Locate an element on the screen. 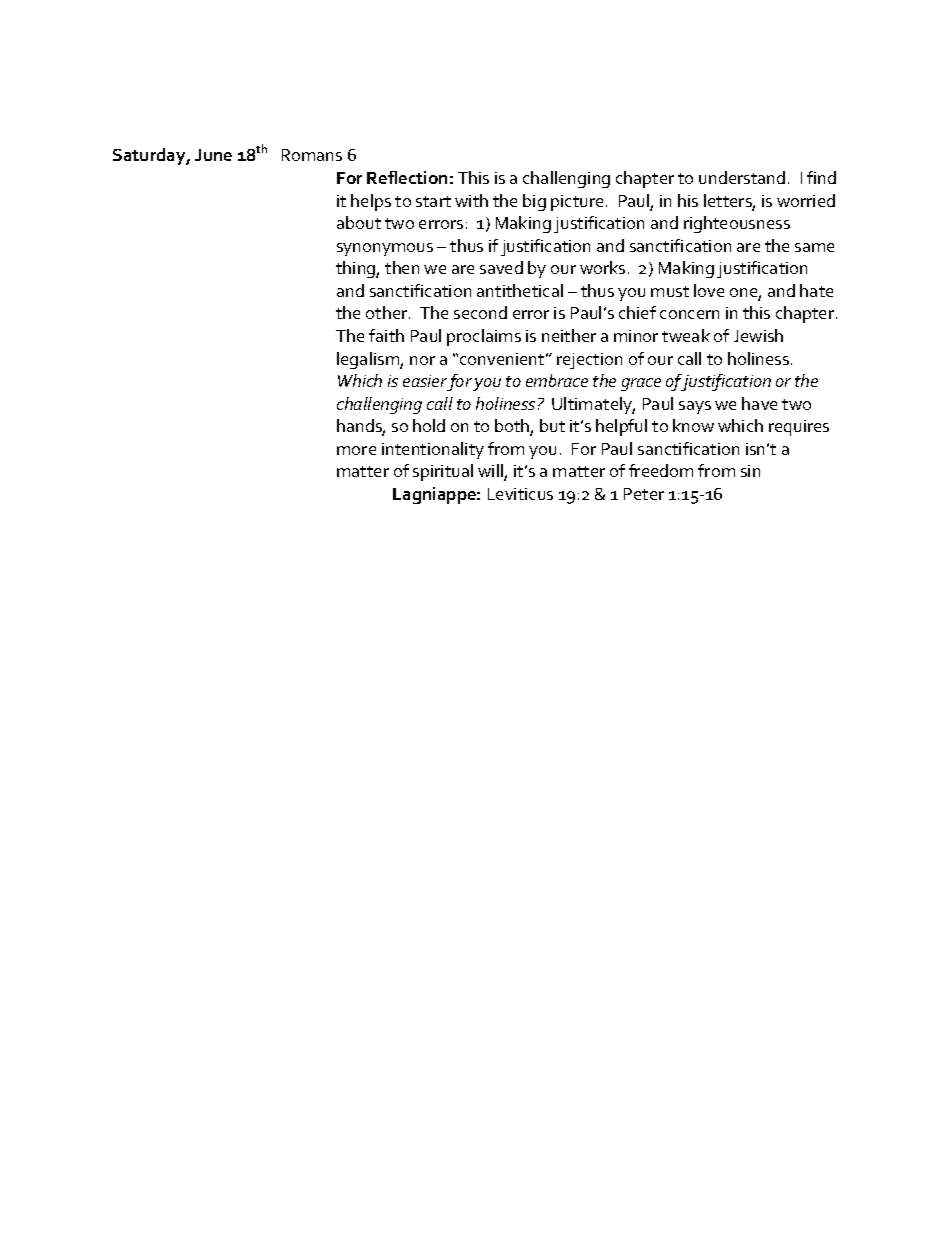 Image resolution: width=952 pixels, height=1233 pixels. requires is located at coordinates (799, 428).
